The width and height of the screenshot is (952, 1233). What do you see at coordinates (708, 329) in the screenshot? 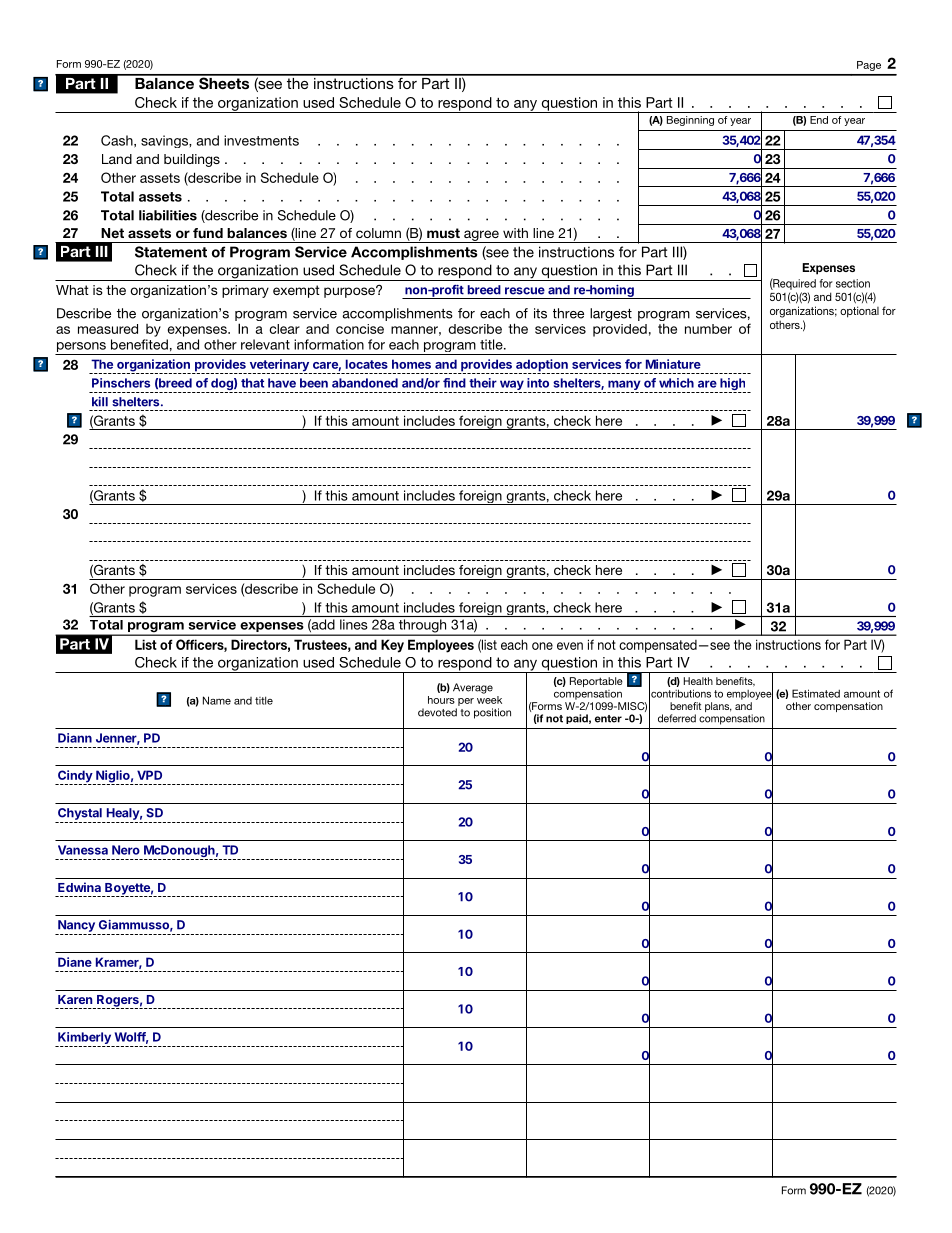
I see `number` at bounding box center [708, 329].
